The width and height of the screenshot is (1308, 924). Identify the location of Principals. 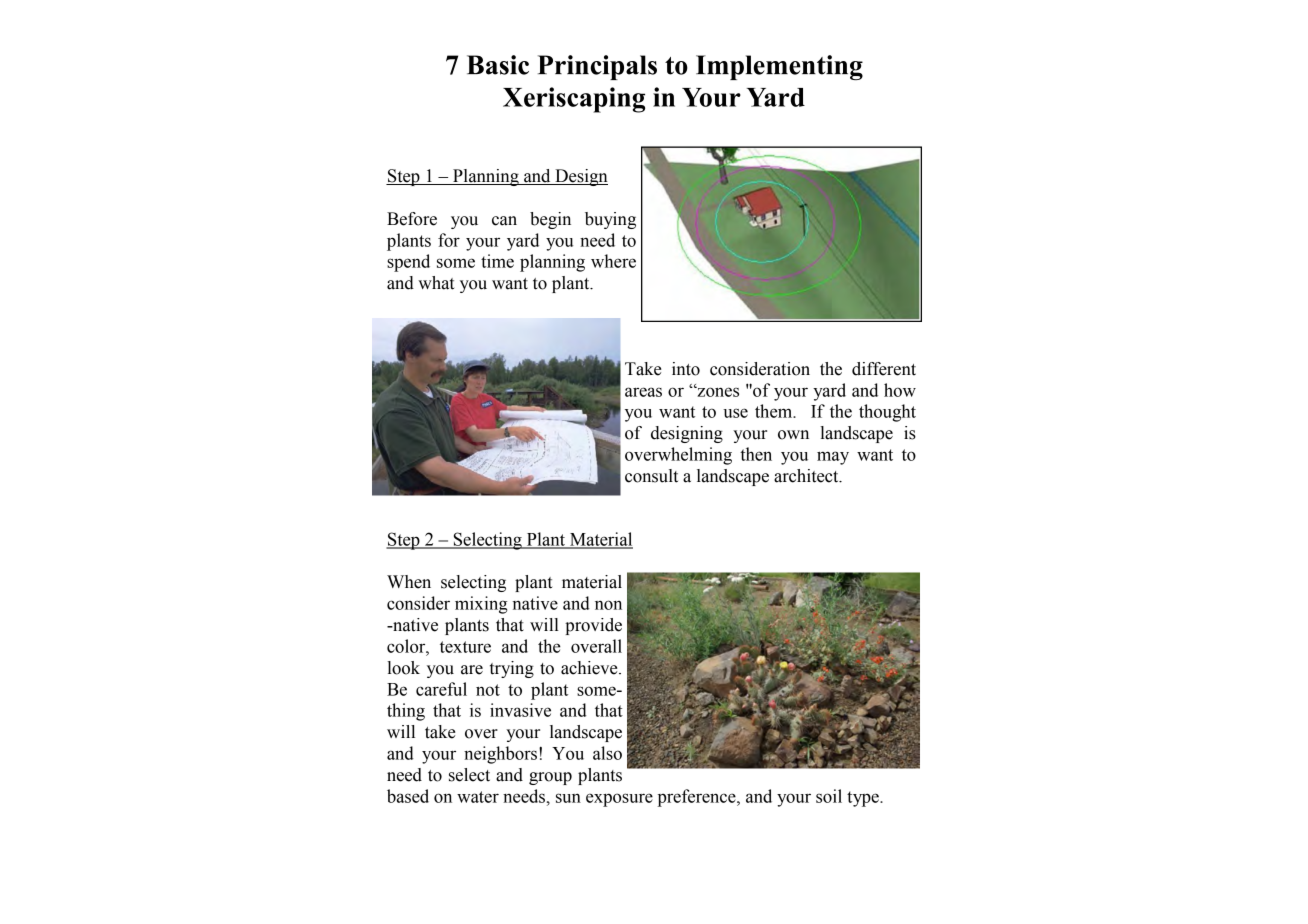
(597, 67).
